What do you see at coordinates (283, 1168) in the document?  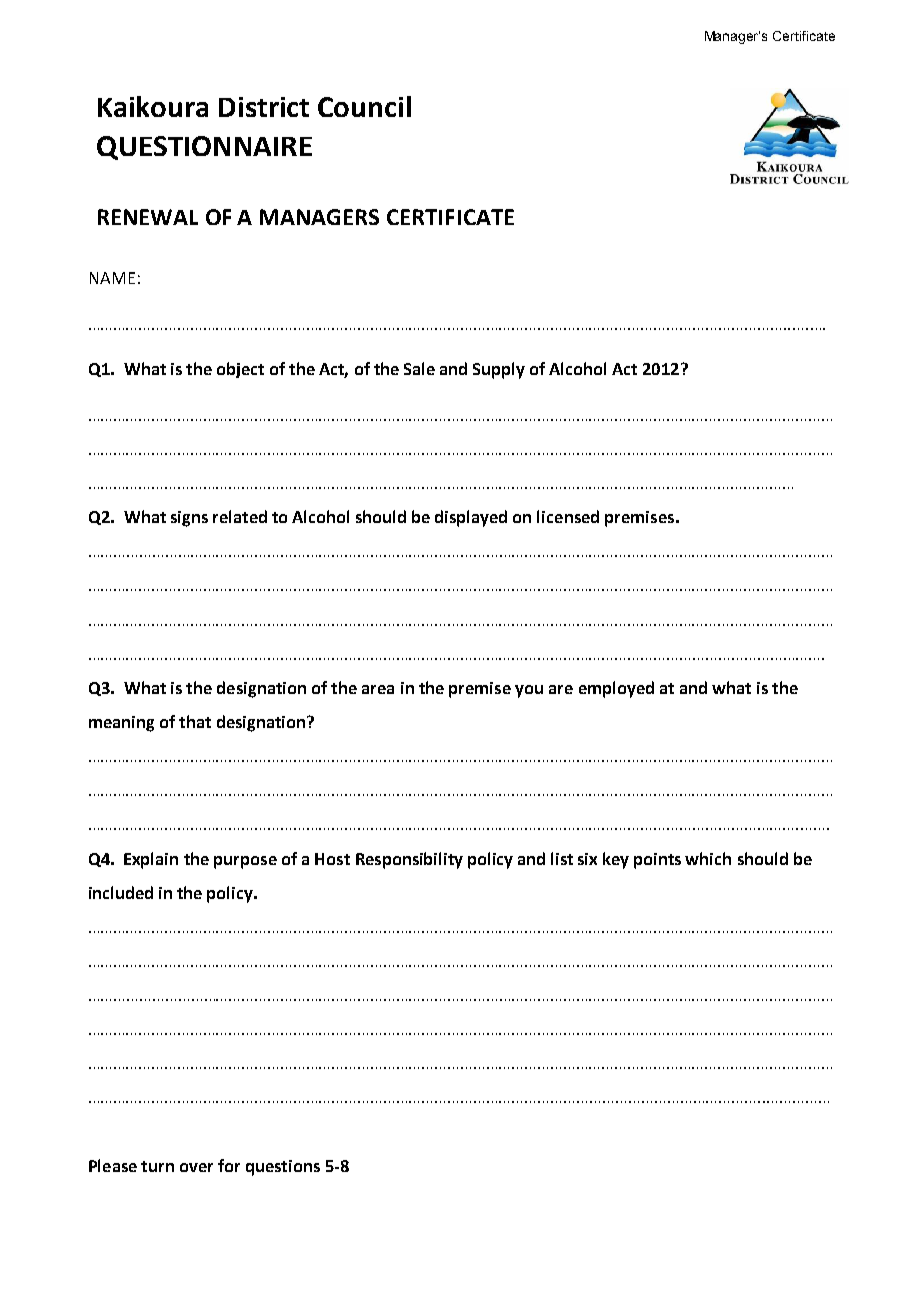 I see `questions` at bounding box center [283, 1168].
